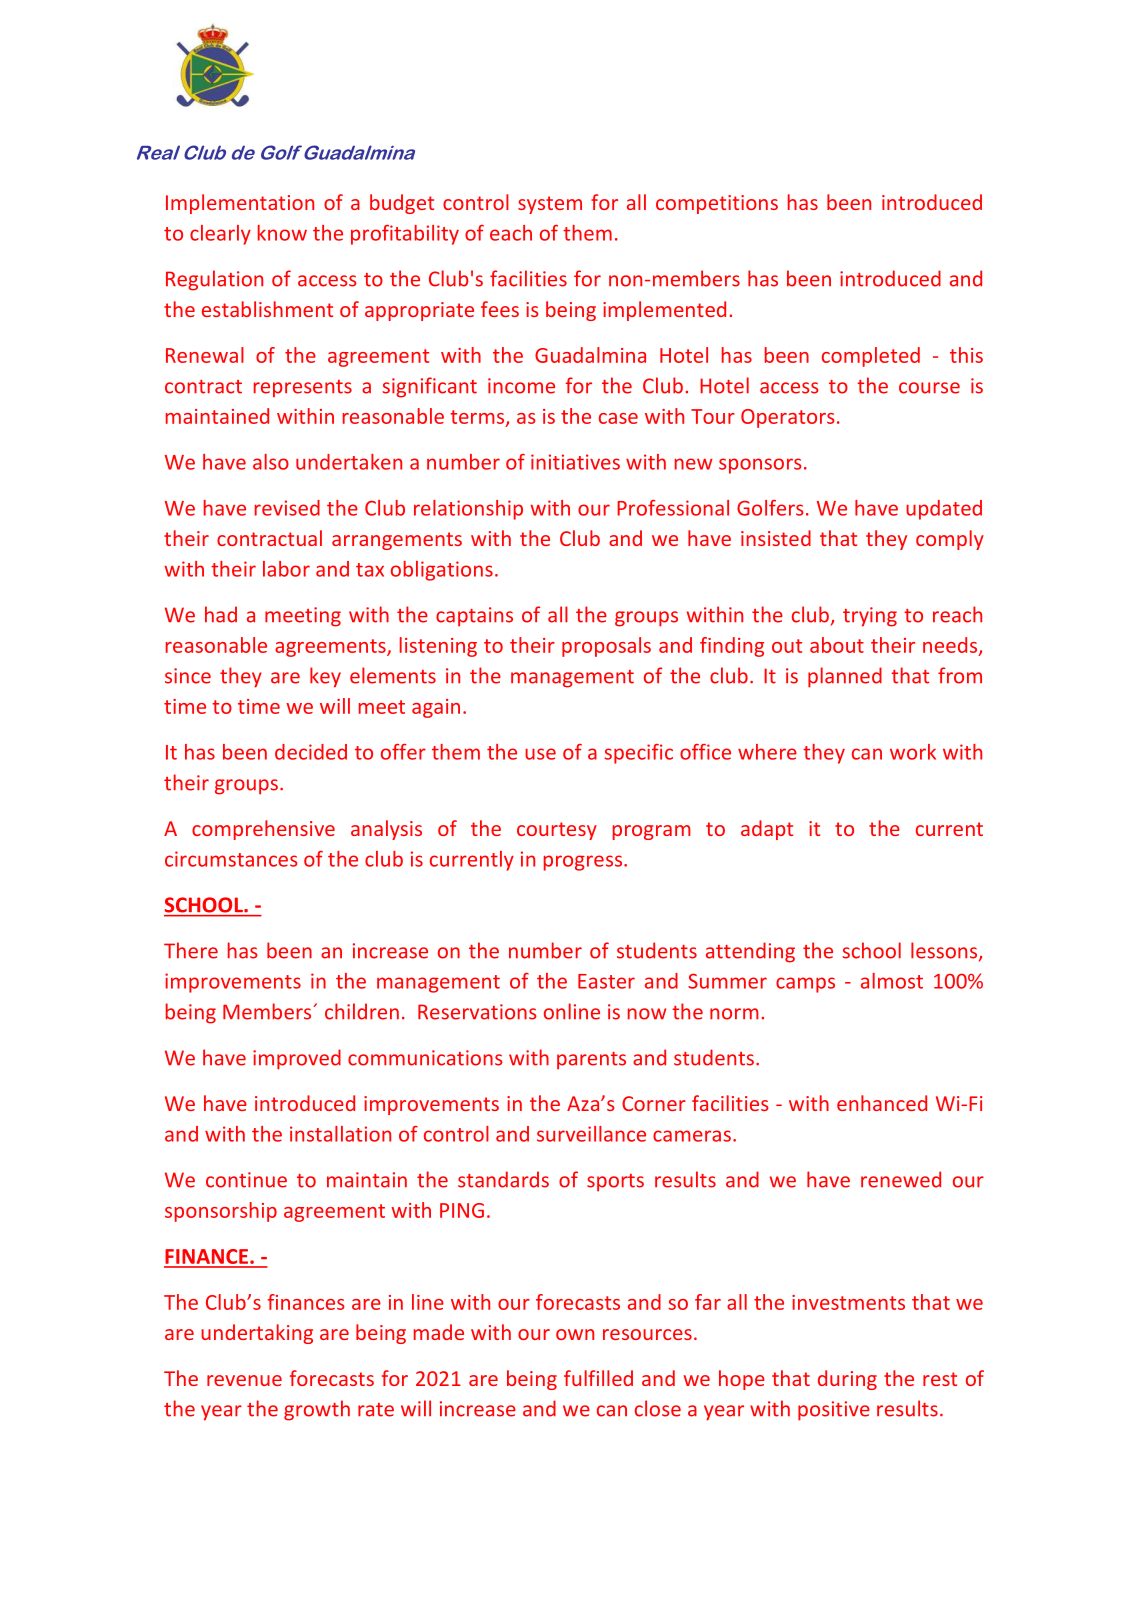  I want to click on know, so click(282, 233).
